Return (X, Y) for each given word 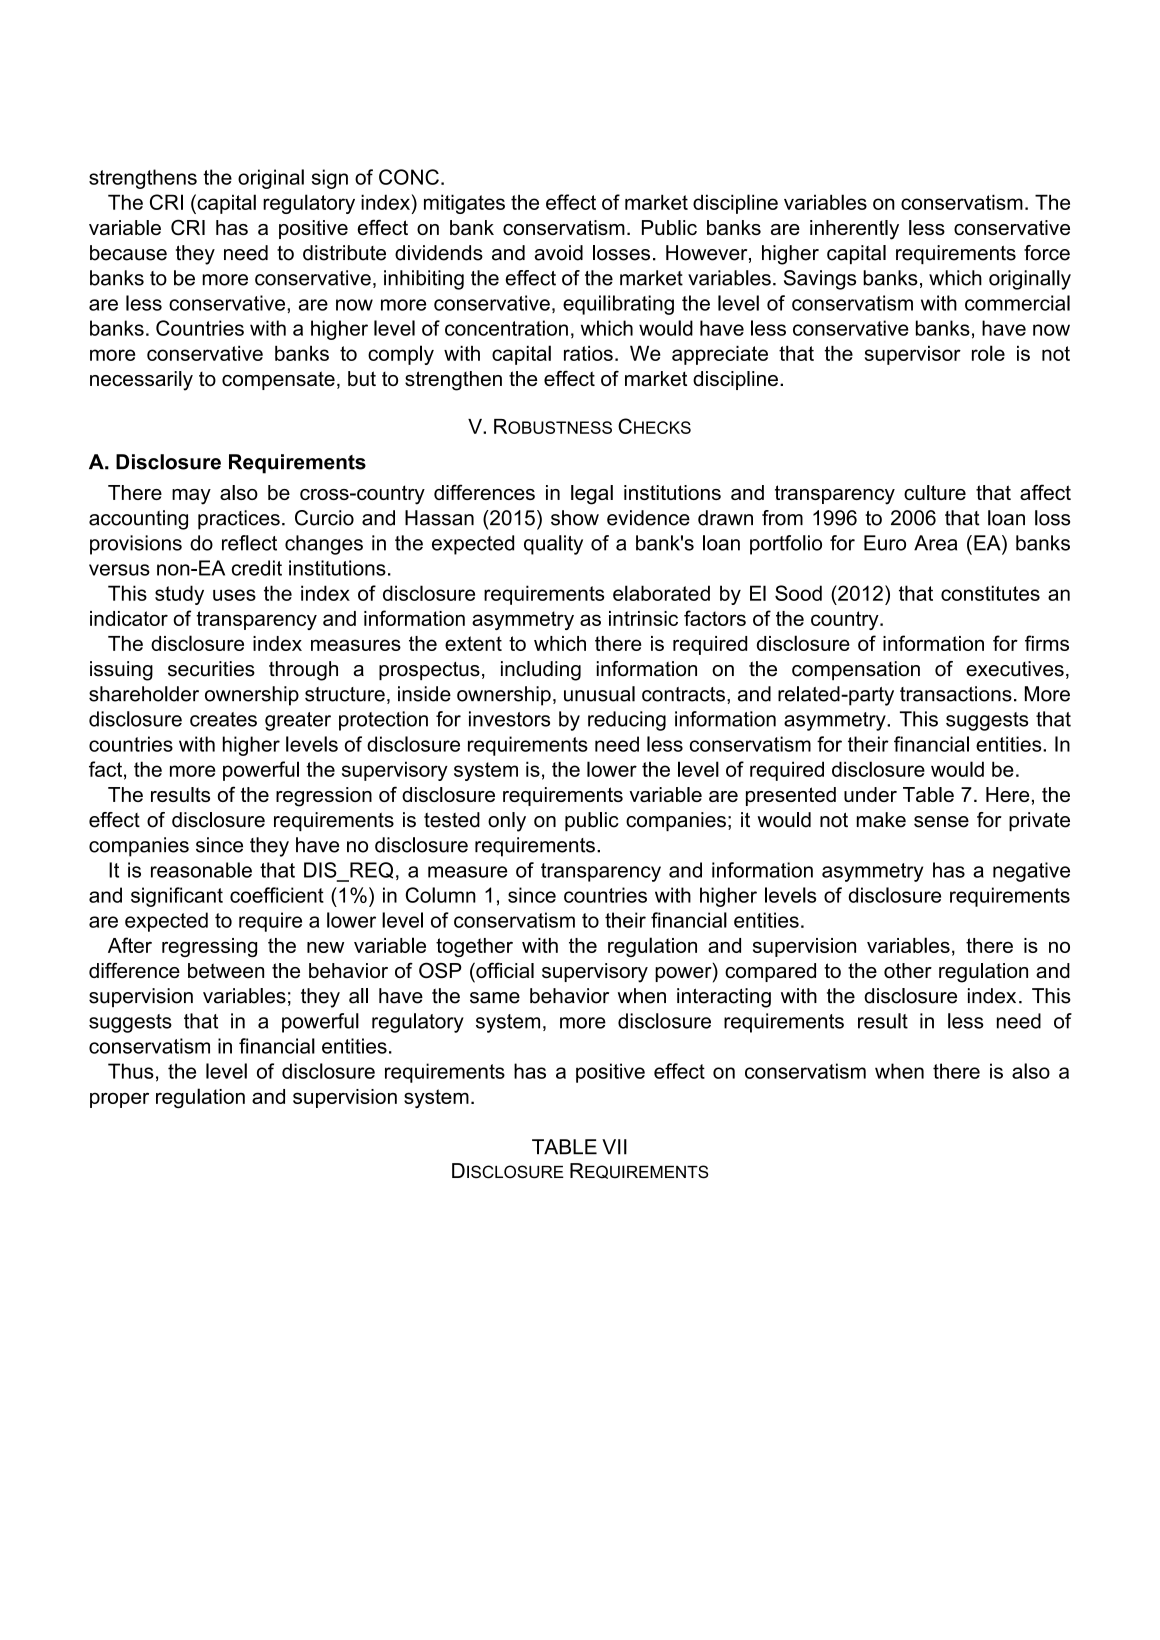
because (128, 253)
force (1047, 253)
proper (119, 1100)
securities (211, 669)
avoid (559, 253)
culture (935, 492)
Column (441, 895)
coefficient (277, 895)
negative (1031, 872)
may (191, 497)
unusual (599, 694)
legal (592, 495)
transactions (956, 694)
